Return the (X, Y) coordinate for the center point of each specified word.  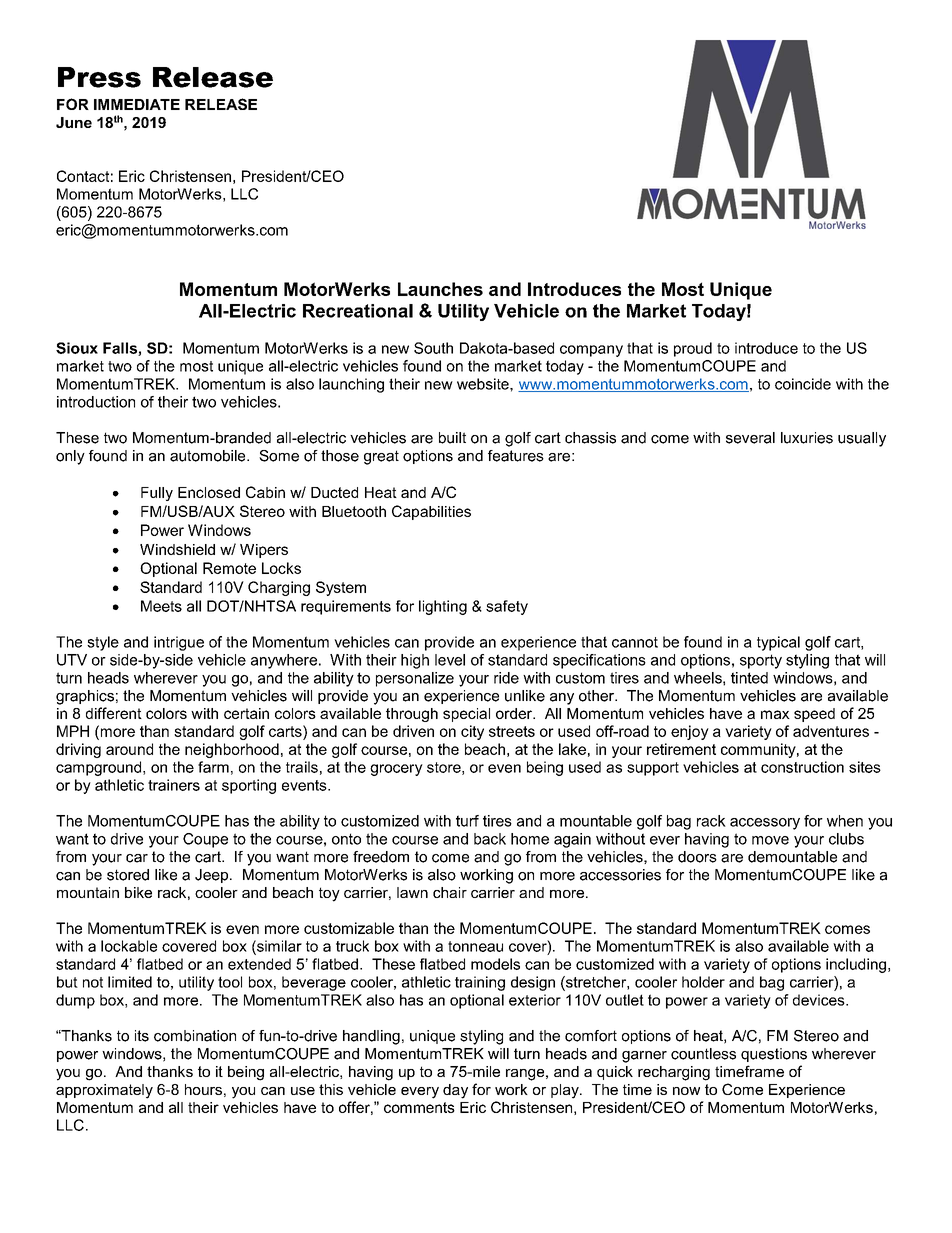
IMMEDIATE (137, 104)
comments (419, 1107)
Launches (440, 289)
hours (203, 1089)
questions (774, 1055)
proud (693, 349)
